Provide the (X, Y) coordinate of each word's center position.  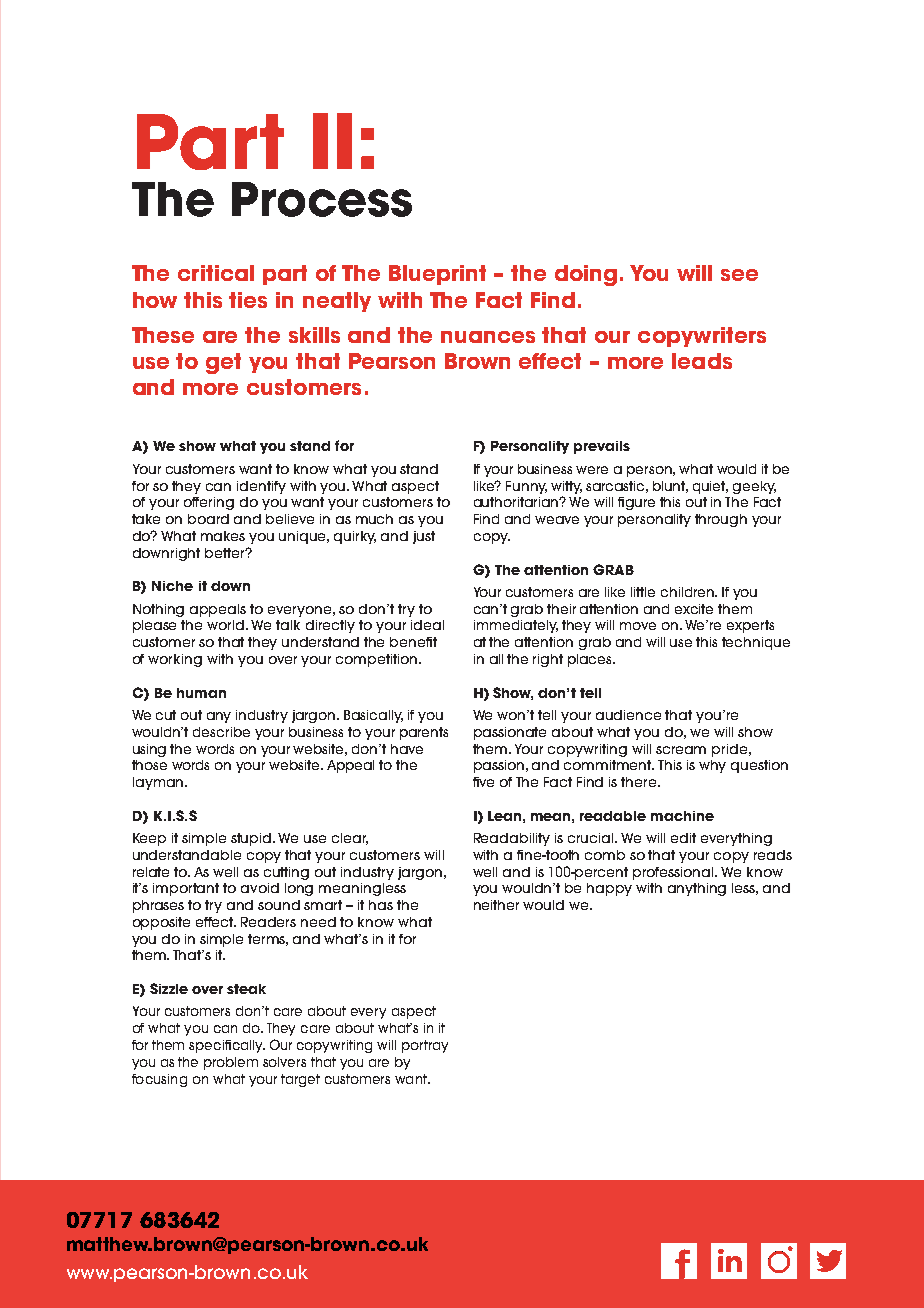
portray (425, 1046)
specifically (227, 1046)
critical (216, 273)
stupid (252, 839)
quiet (710, 487)
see (739, 275)
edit (683, 838)
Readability (512, 839)
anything (697, 889)
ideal (427, 625)
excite (694, 609)
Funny (526, 487)
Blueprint (437, 275)
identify (261, 487)
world (227, 625)
